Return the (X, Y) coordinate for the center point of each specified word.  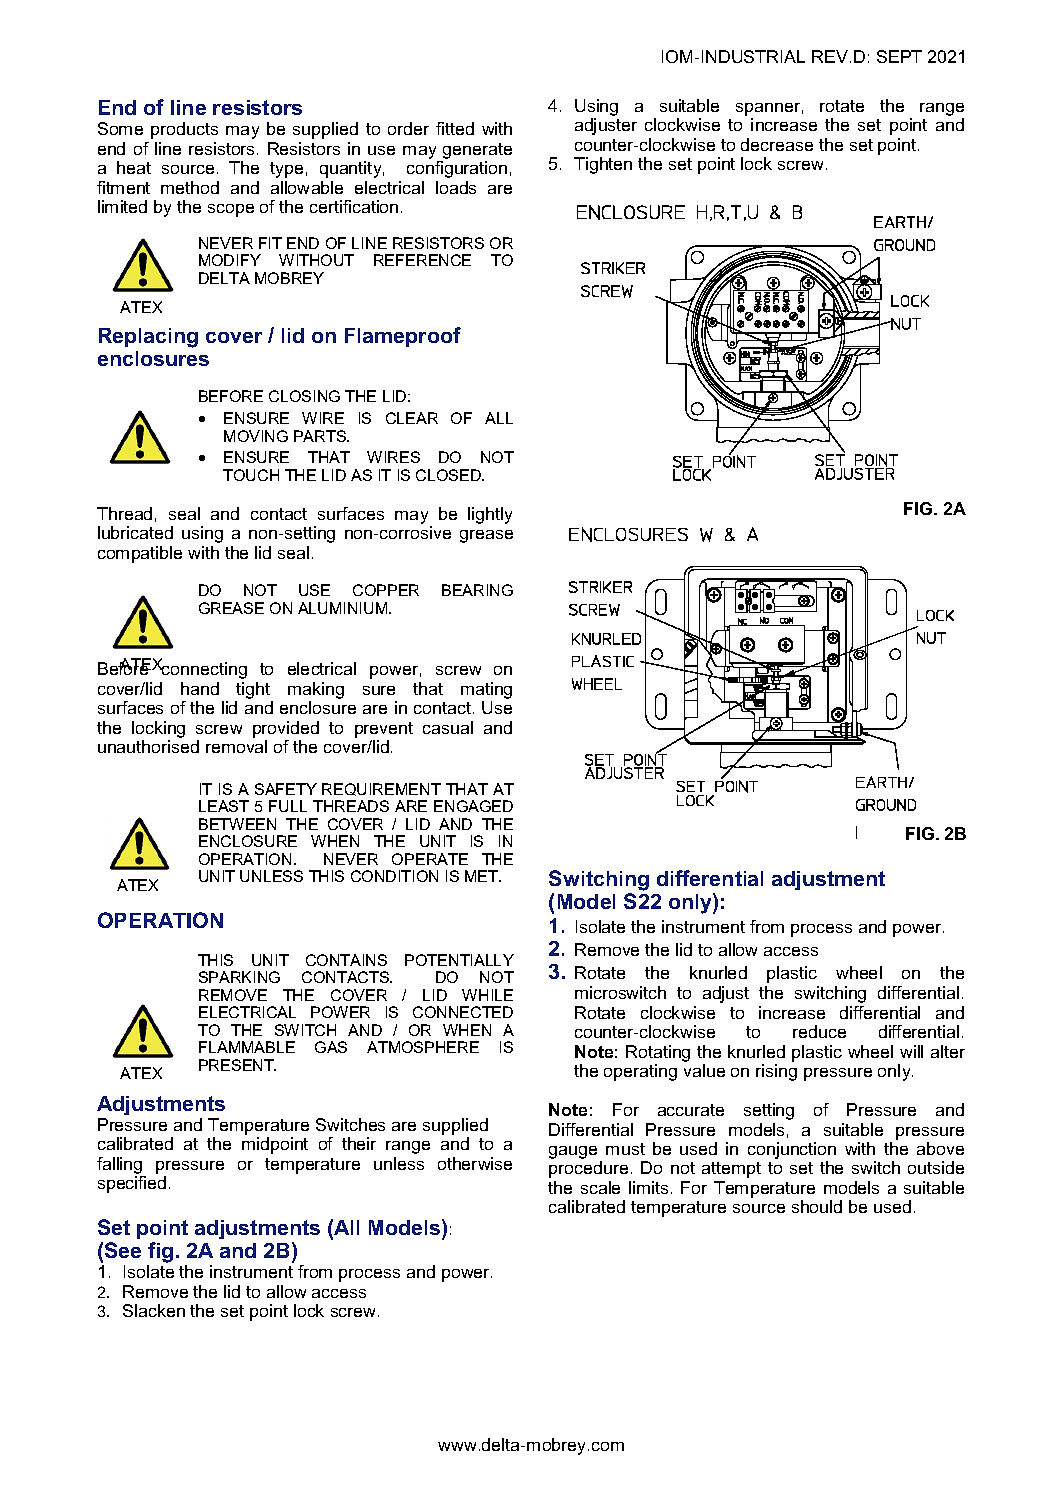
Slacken (154, 1310)
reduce (819, 1031)
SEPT (899, 56)
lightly (490, 515)
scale (600, 1187)
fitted (455, 128)
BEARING (477, 590)
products (184, 130)
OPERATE (430, 859)
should (817, 1206)
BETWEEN (237, 824)
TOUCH (251, 475)
